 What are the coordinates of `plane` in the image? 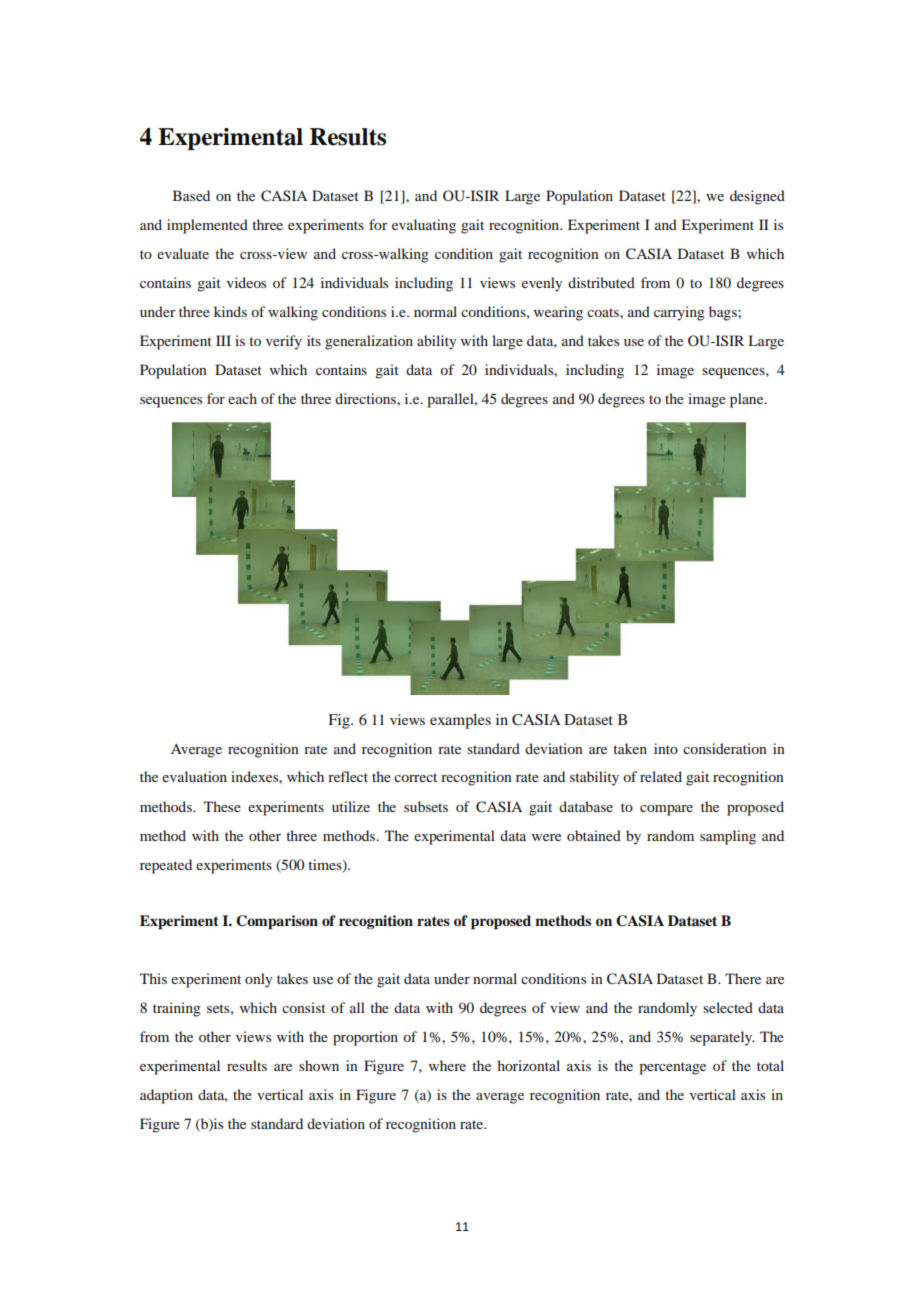 It's located at (748, 400).
